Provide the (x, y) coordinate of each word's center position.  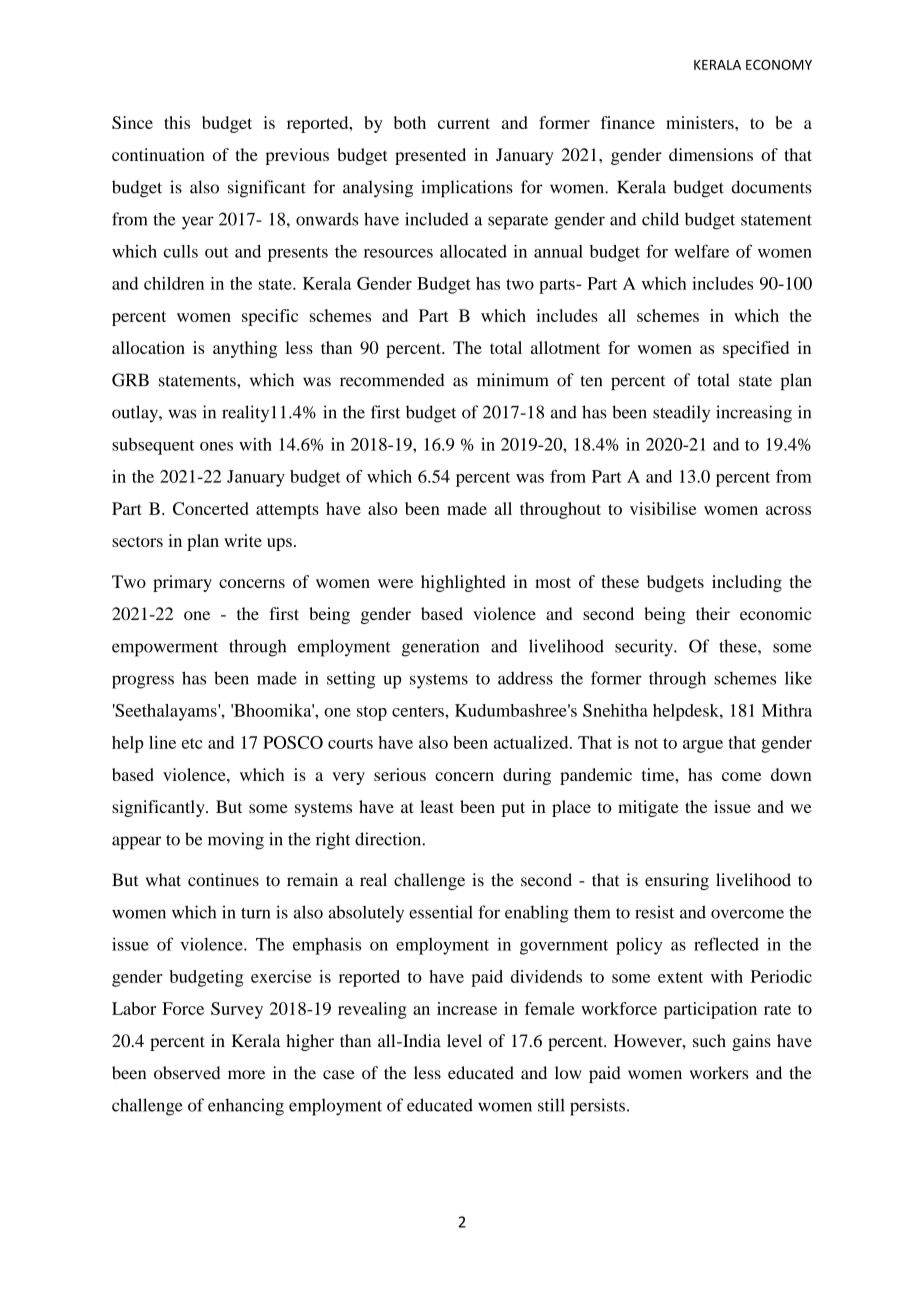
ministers (701, 122)
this (177, 122)
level (464, 1040)
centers (419, 711)
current (464, 123)
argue (703, 746)
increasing (754, 414)
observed (187, 1073)
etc (192, 743)
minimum (512, 380)
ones (216, 446)
